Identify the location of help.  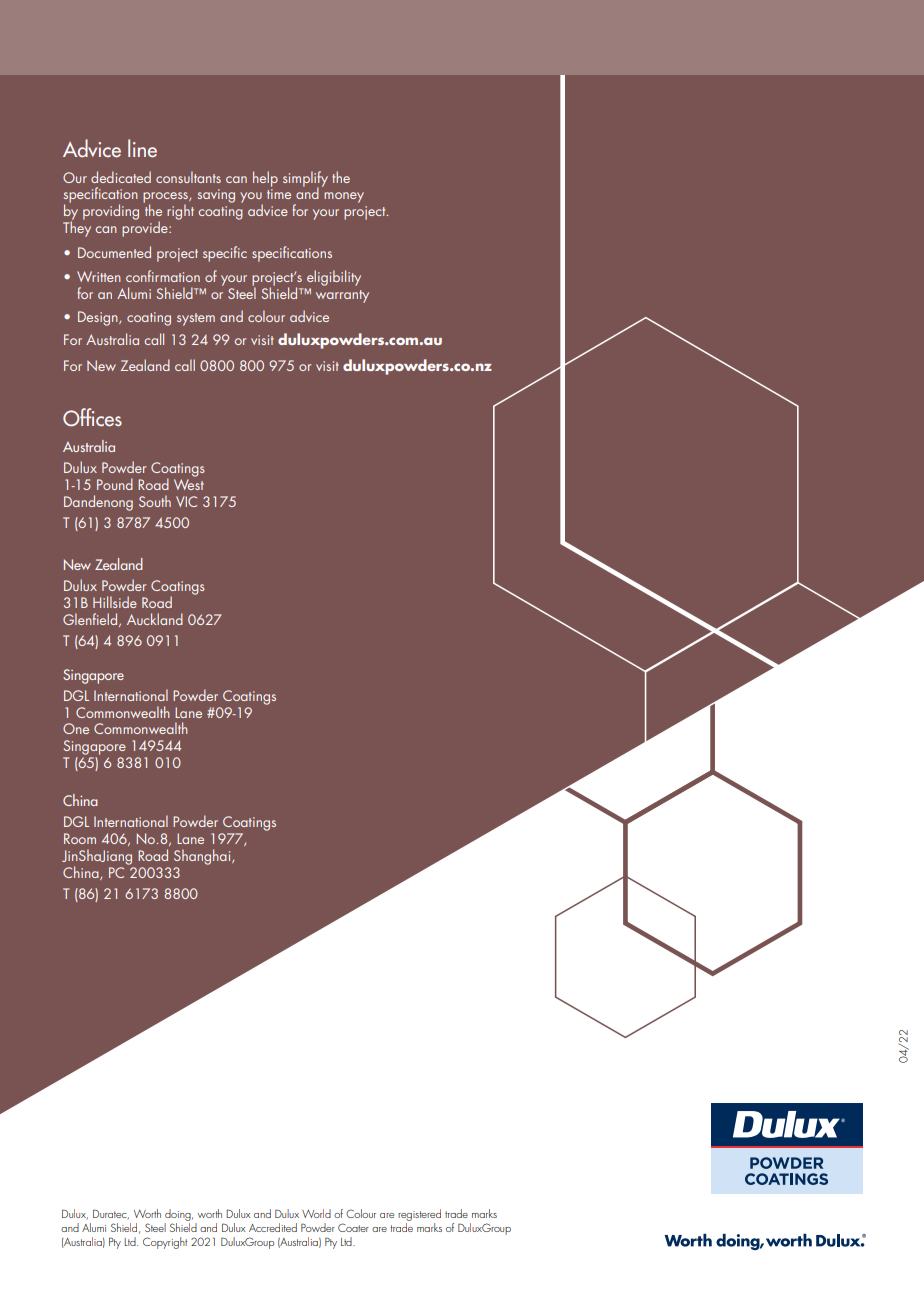
(265, 179).
